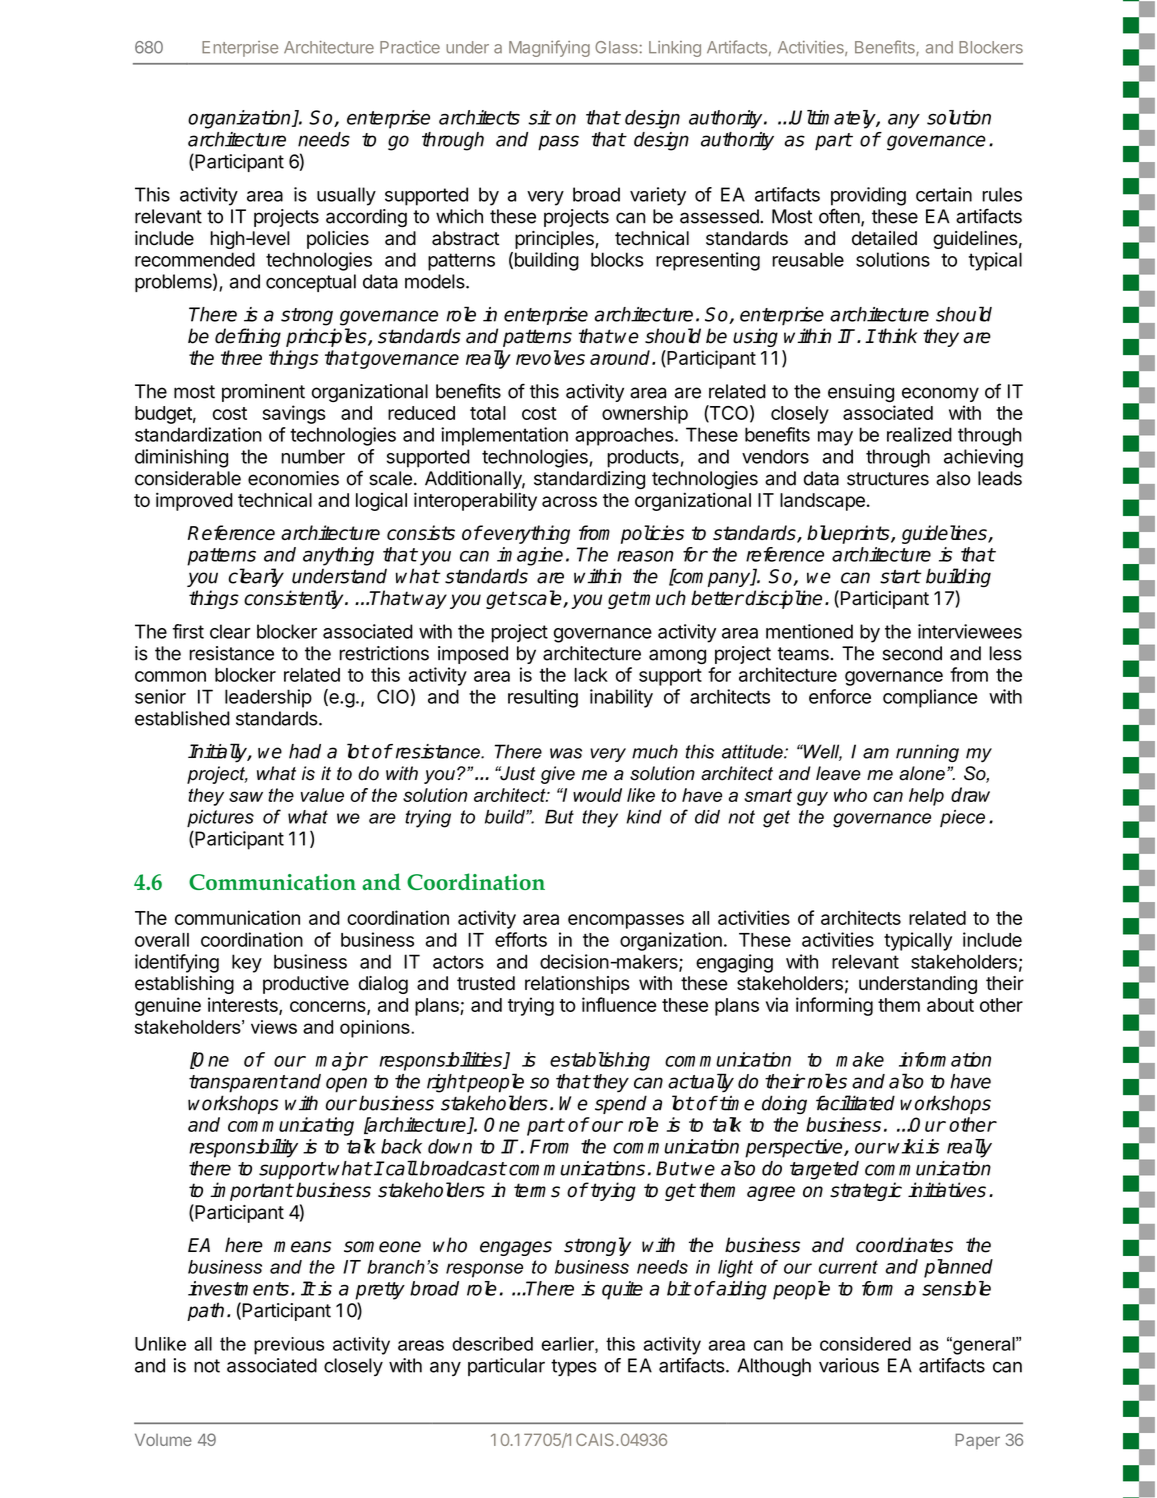  I want to click on previous, so click(289, 1346).
